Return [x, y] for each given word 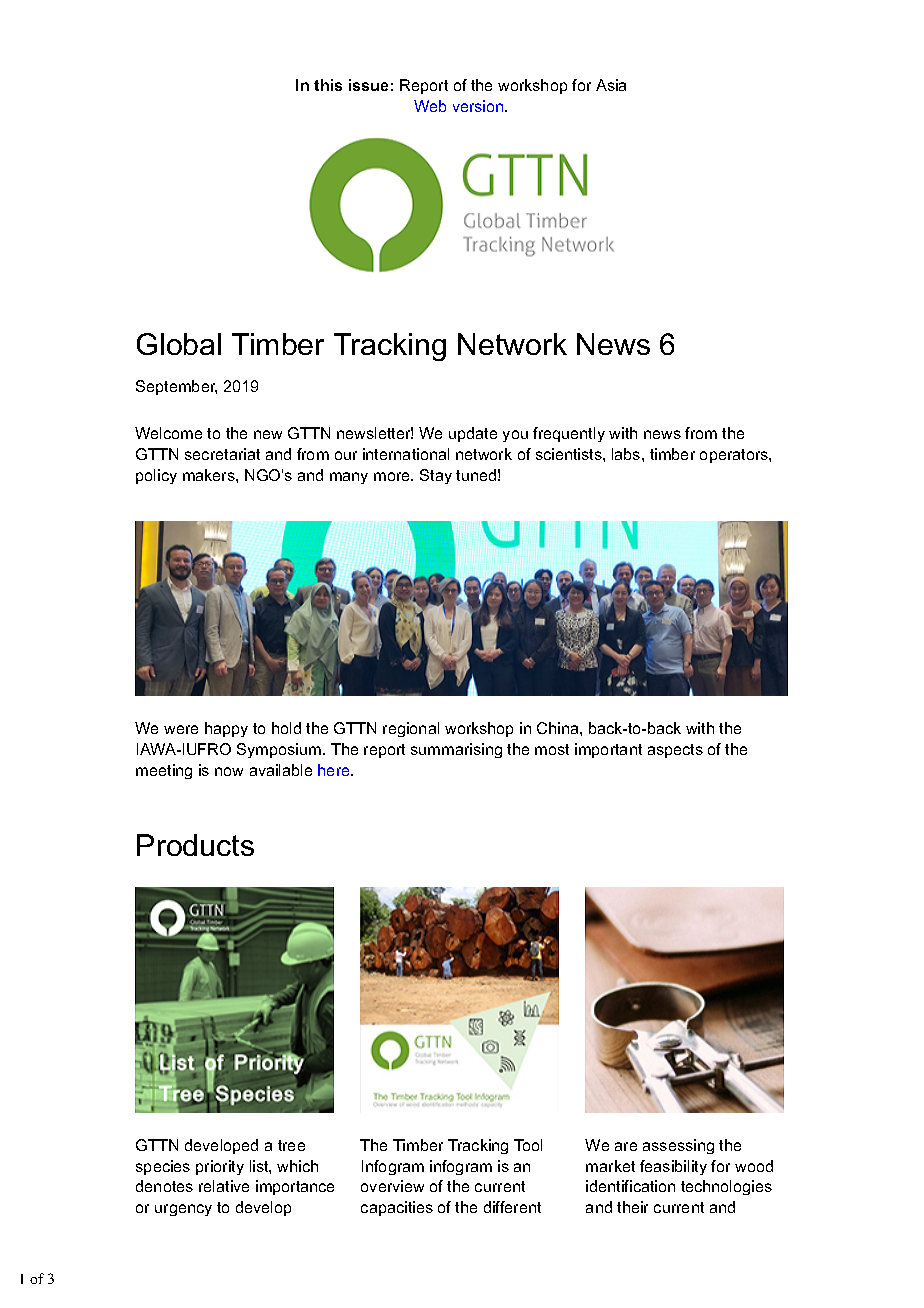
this [328, 85]
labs [627, 454]
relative [224, 1186]
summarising [456, 750]
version [479, 106]
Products [195, 845]
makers [210, 475]
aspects [675, 751]
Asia [611, 85]
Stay [436, 476]
